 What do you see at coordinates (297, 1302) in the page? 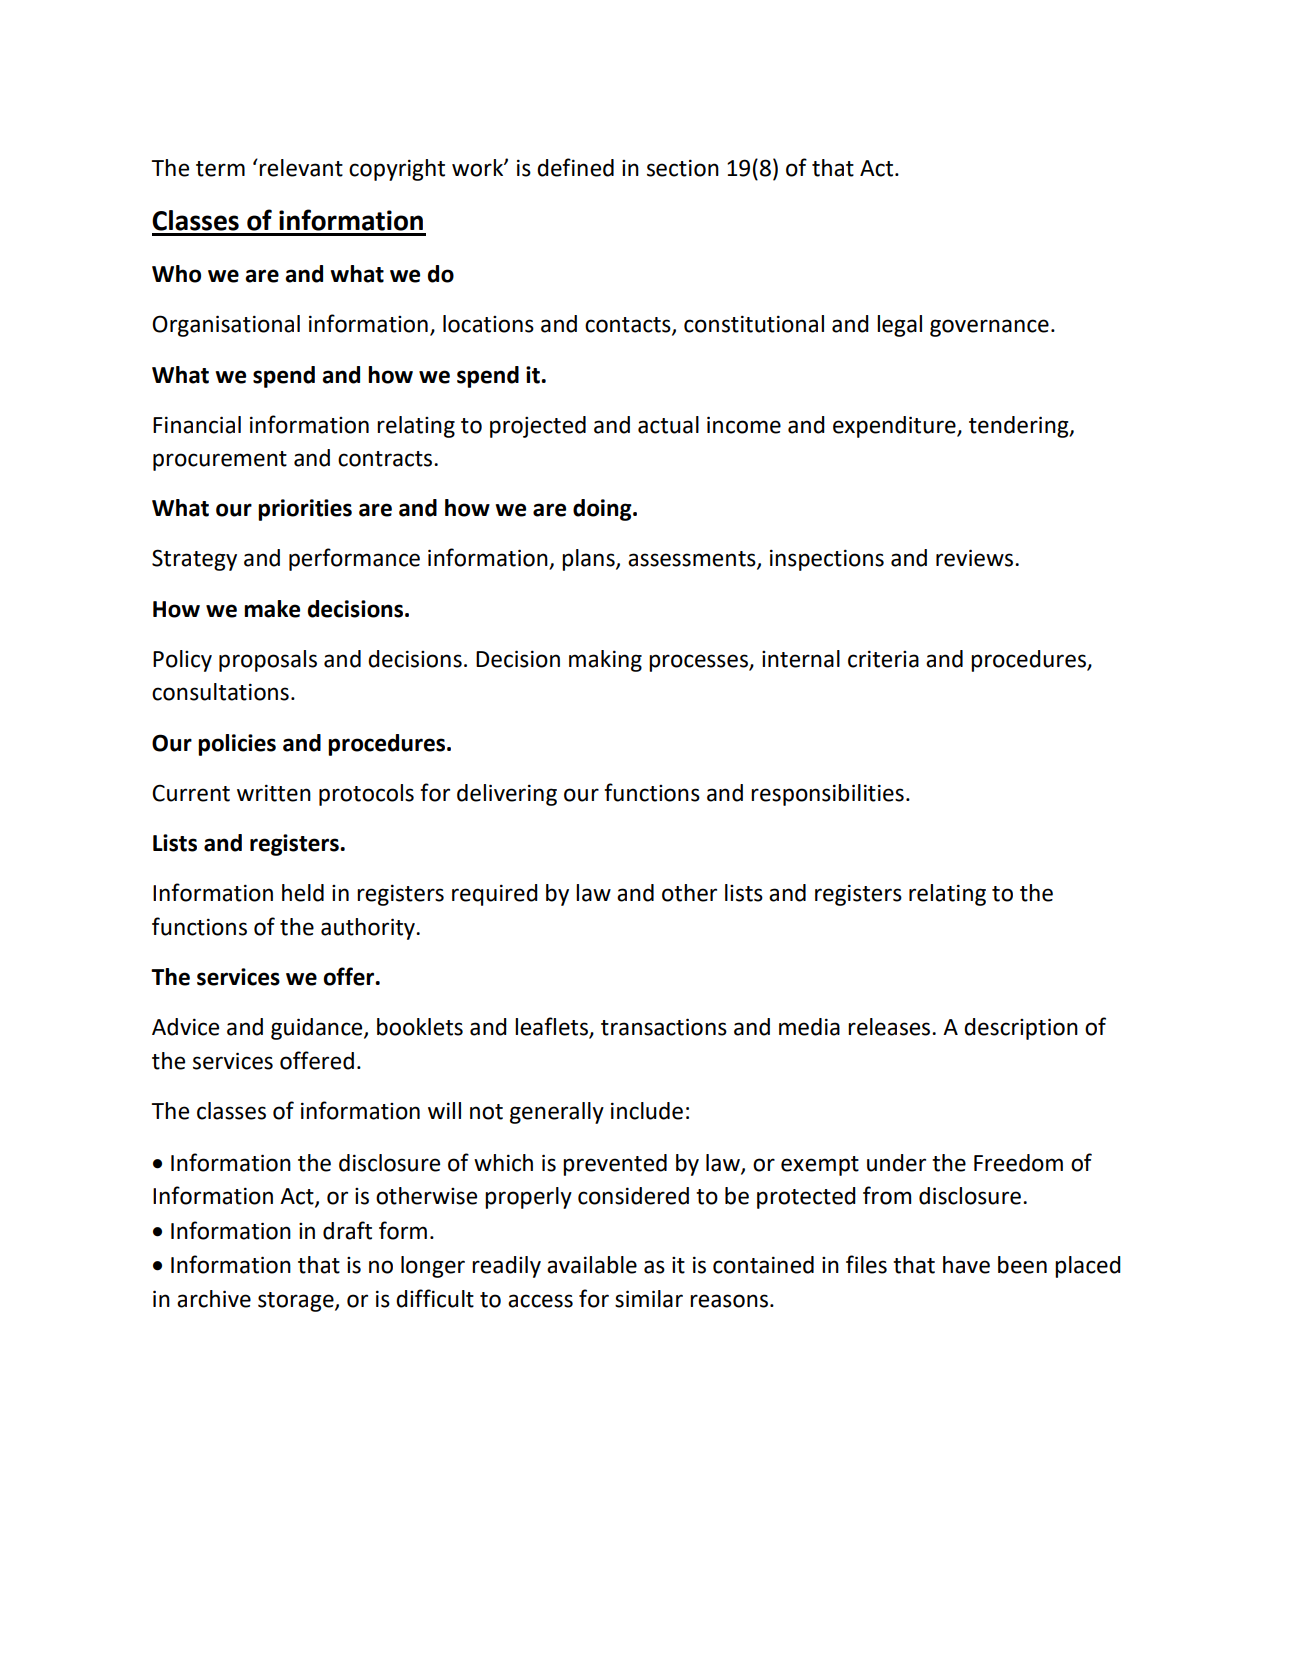
I see `storage` at bounding box center [297, 1302].
